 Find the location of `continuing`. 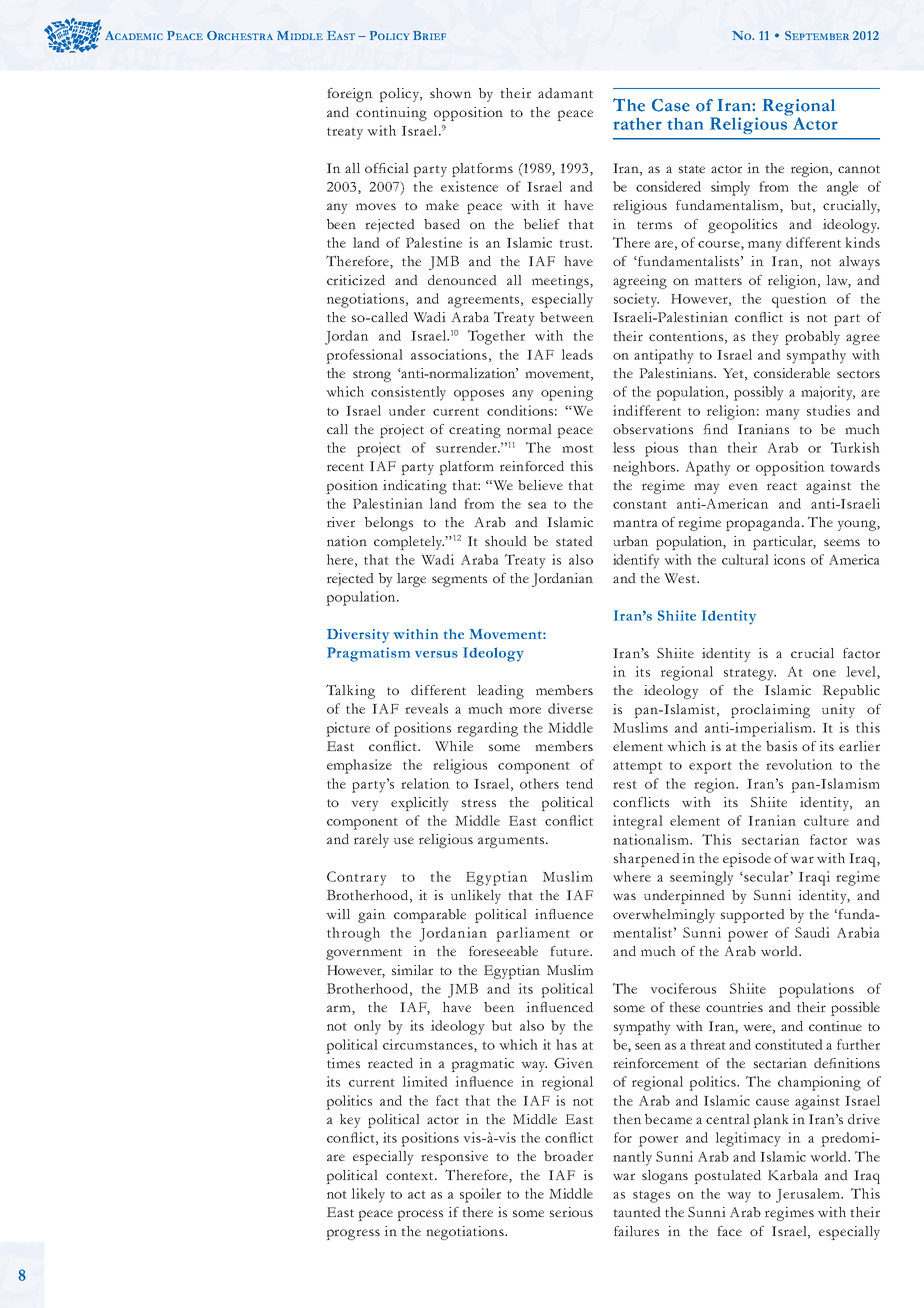

continuing is located at coordinates (391, 114).
